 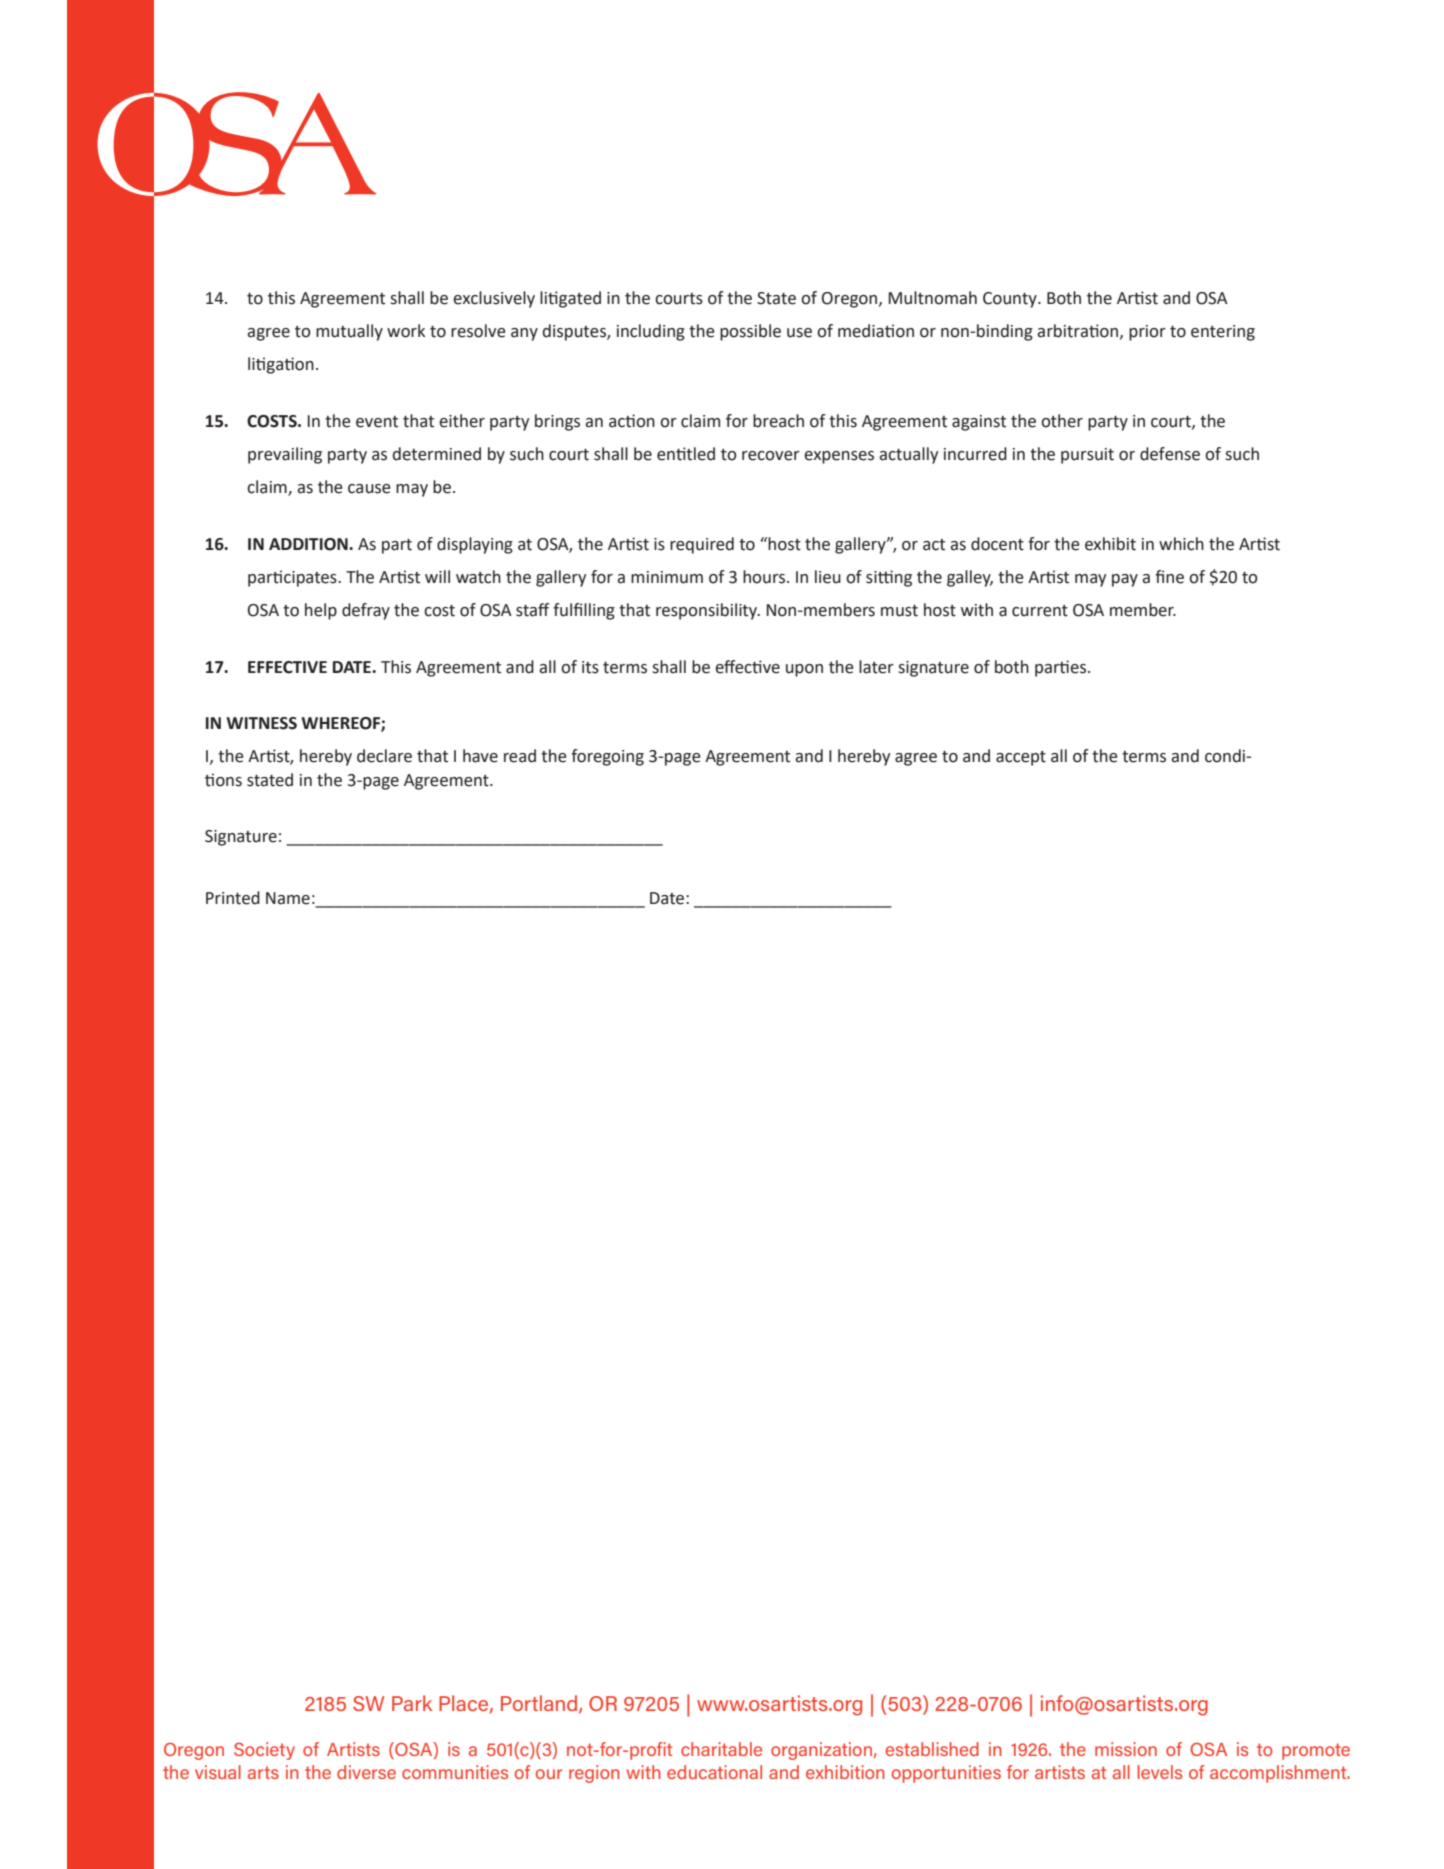 I want to click on Printed, so click(x=233, y=898).
